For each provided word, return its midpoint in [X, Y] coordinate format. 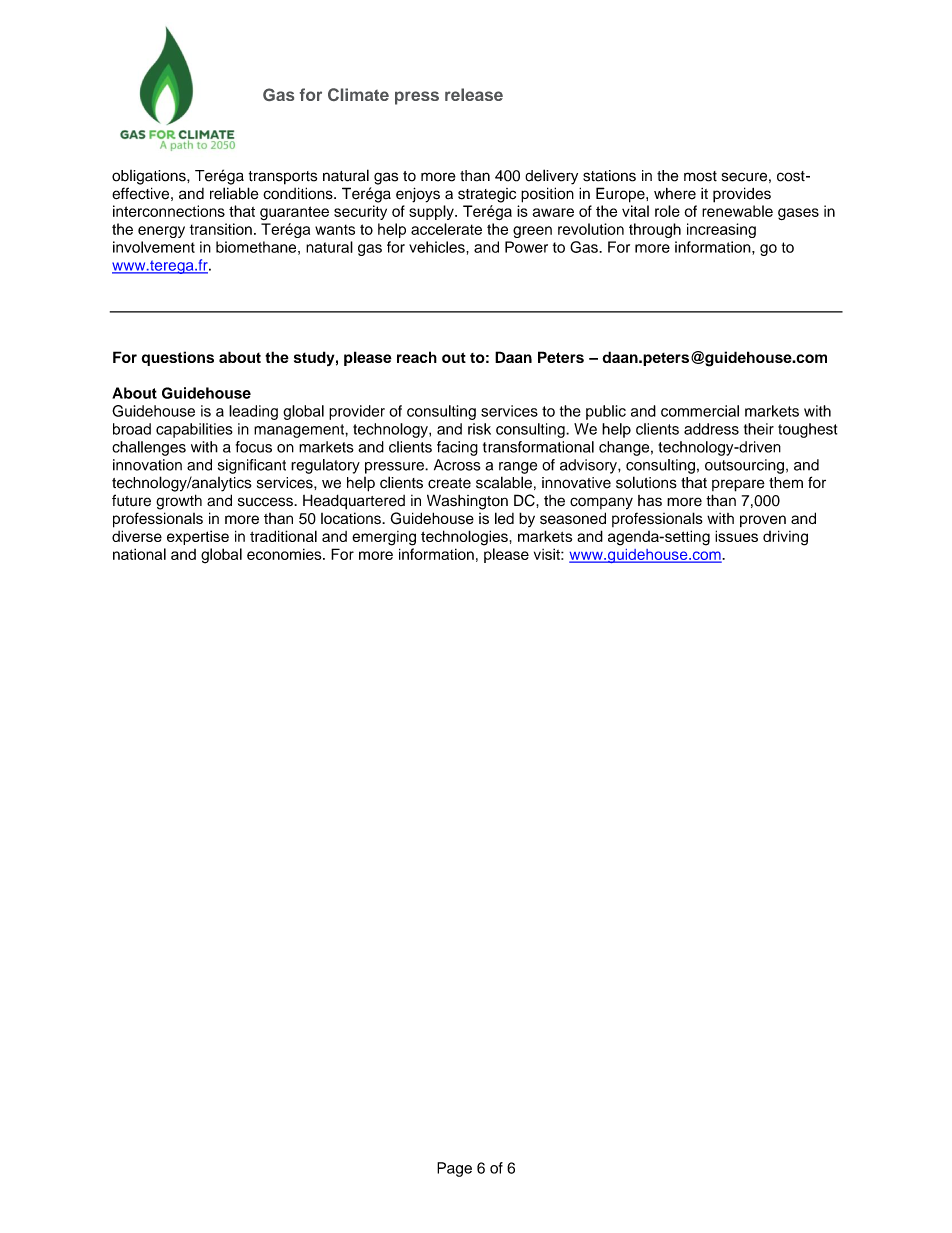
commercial [700, 411]
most [700, 176]
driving [785, 538]
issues [736, 536]
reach [417, 357]
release [474, 94]
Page [454, 1169]
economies [285, 554]
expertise [198, 537]
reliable [234, 193]
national [139, 554]
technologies [464, 538]
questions [178, 358]
